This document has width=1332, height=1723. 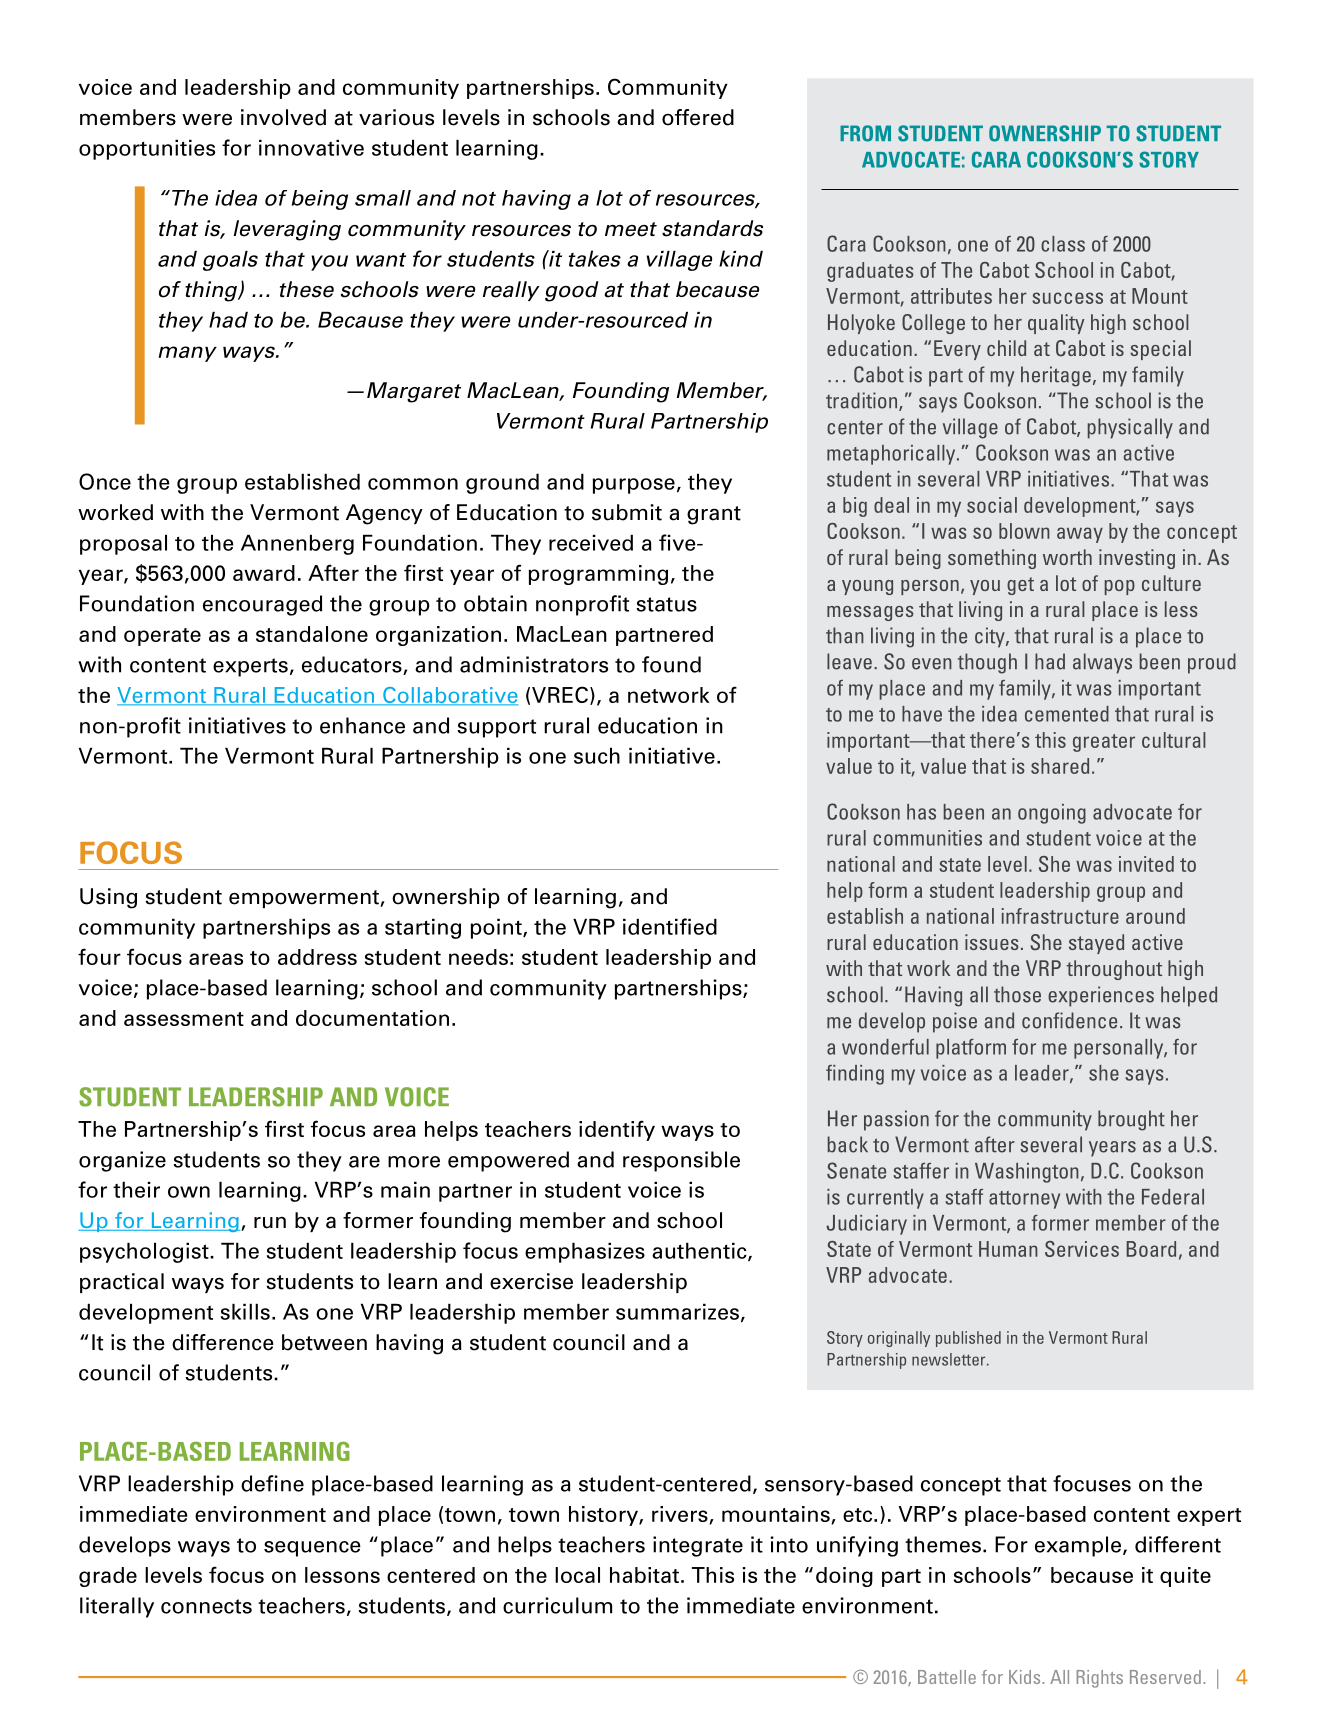 What do you see at coordinates (305, 899) in the document?
I see `empowerment` at bounding box center [305, 899].
